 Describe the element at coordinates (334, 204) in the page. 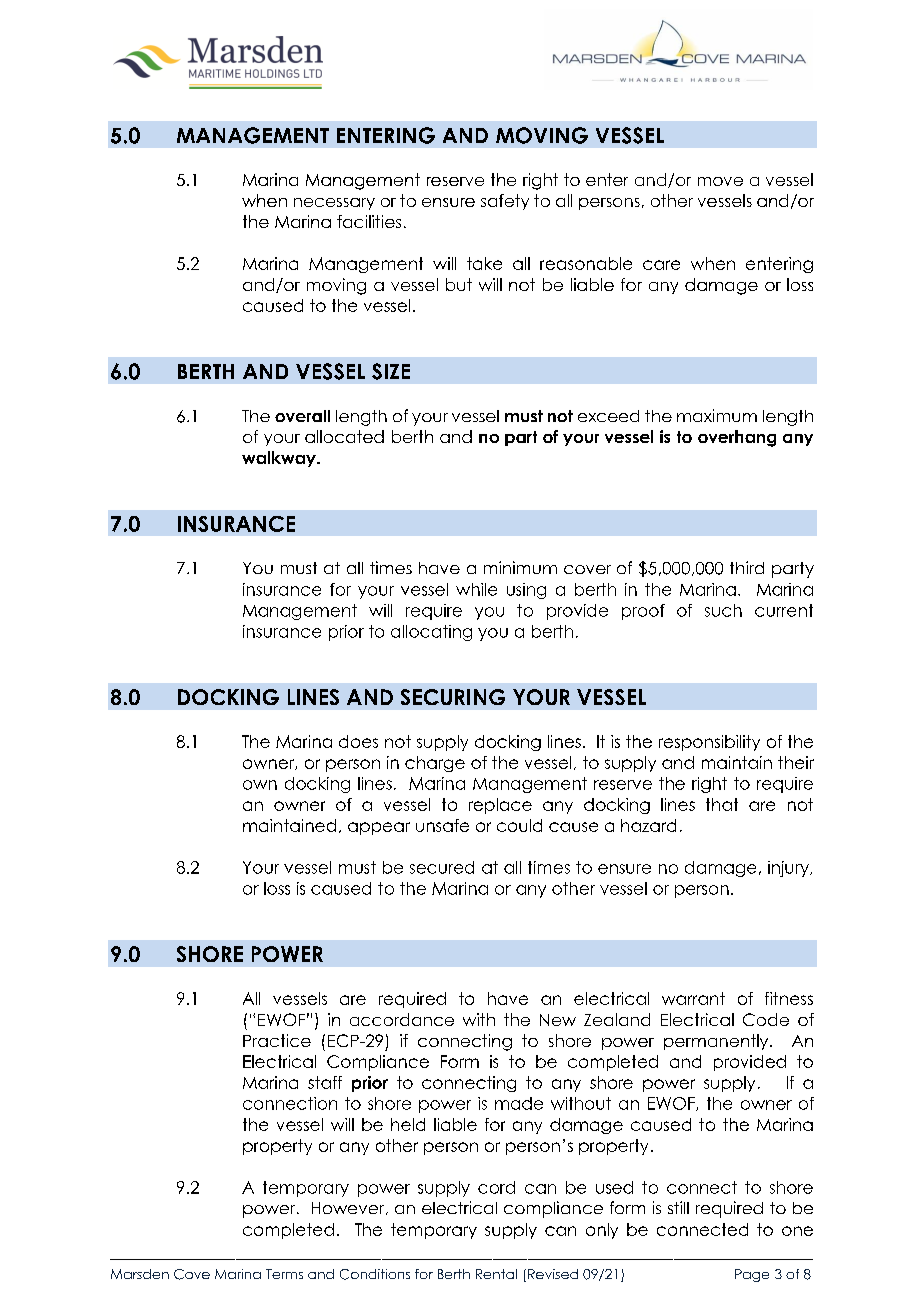

I see `necessary` at that location.
